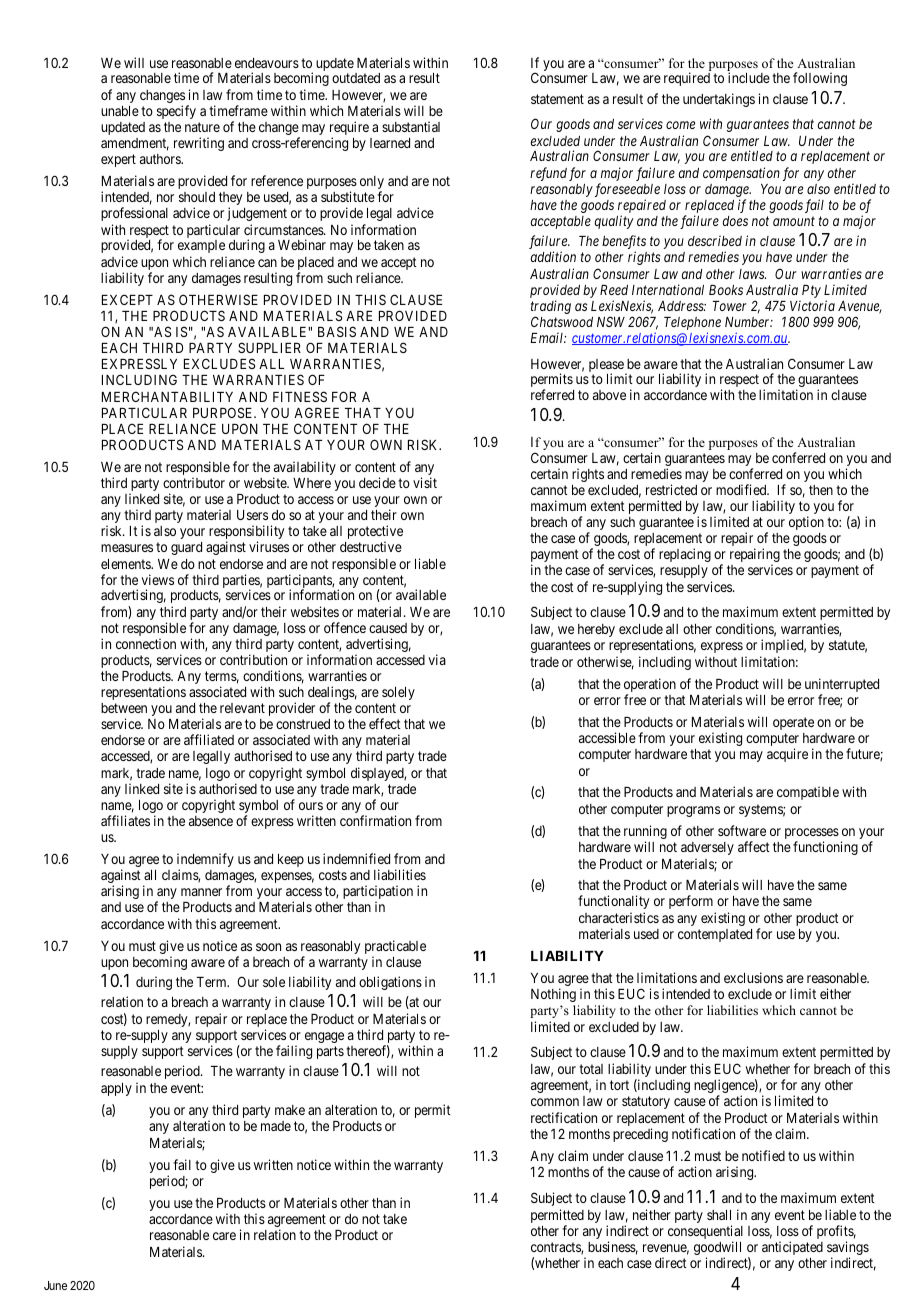 The width and height of the screenshot is (924, 1308). Describe the element at coordinates (224, 1236) in the screenshot. I see `care` at that location.
